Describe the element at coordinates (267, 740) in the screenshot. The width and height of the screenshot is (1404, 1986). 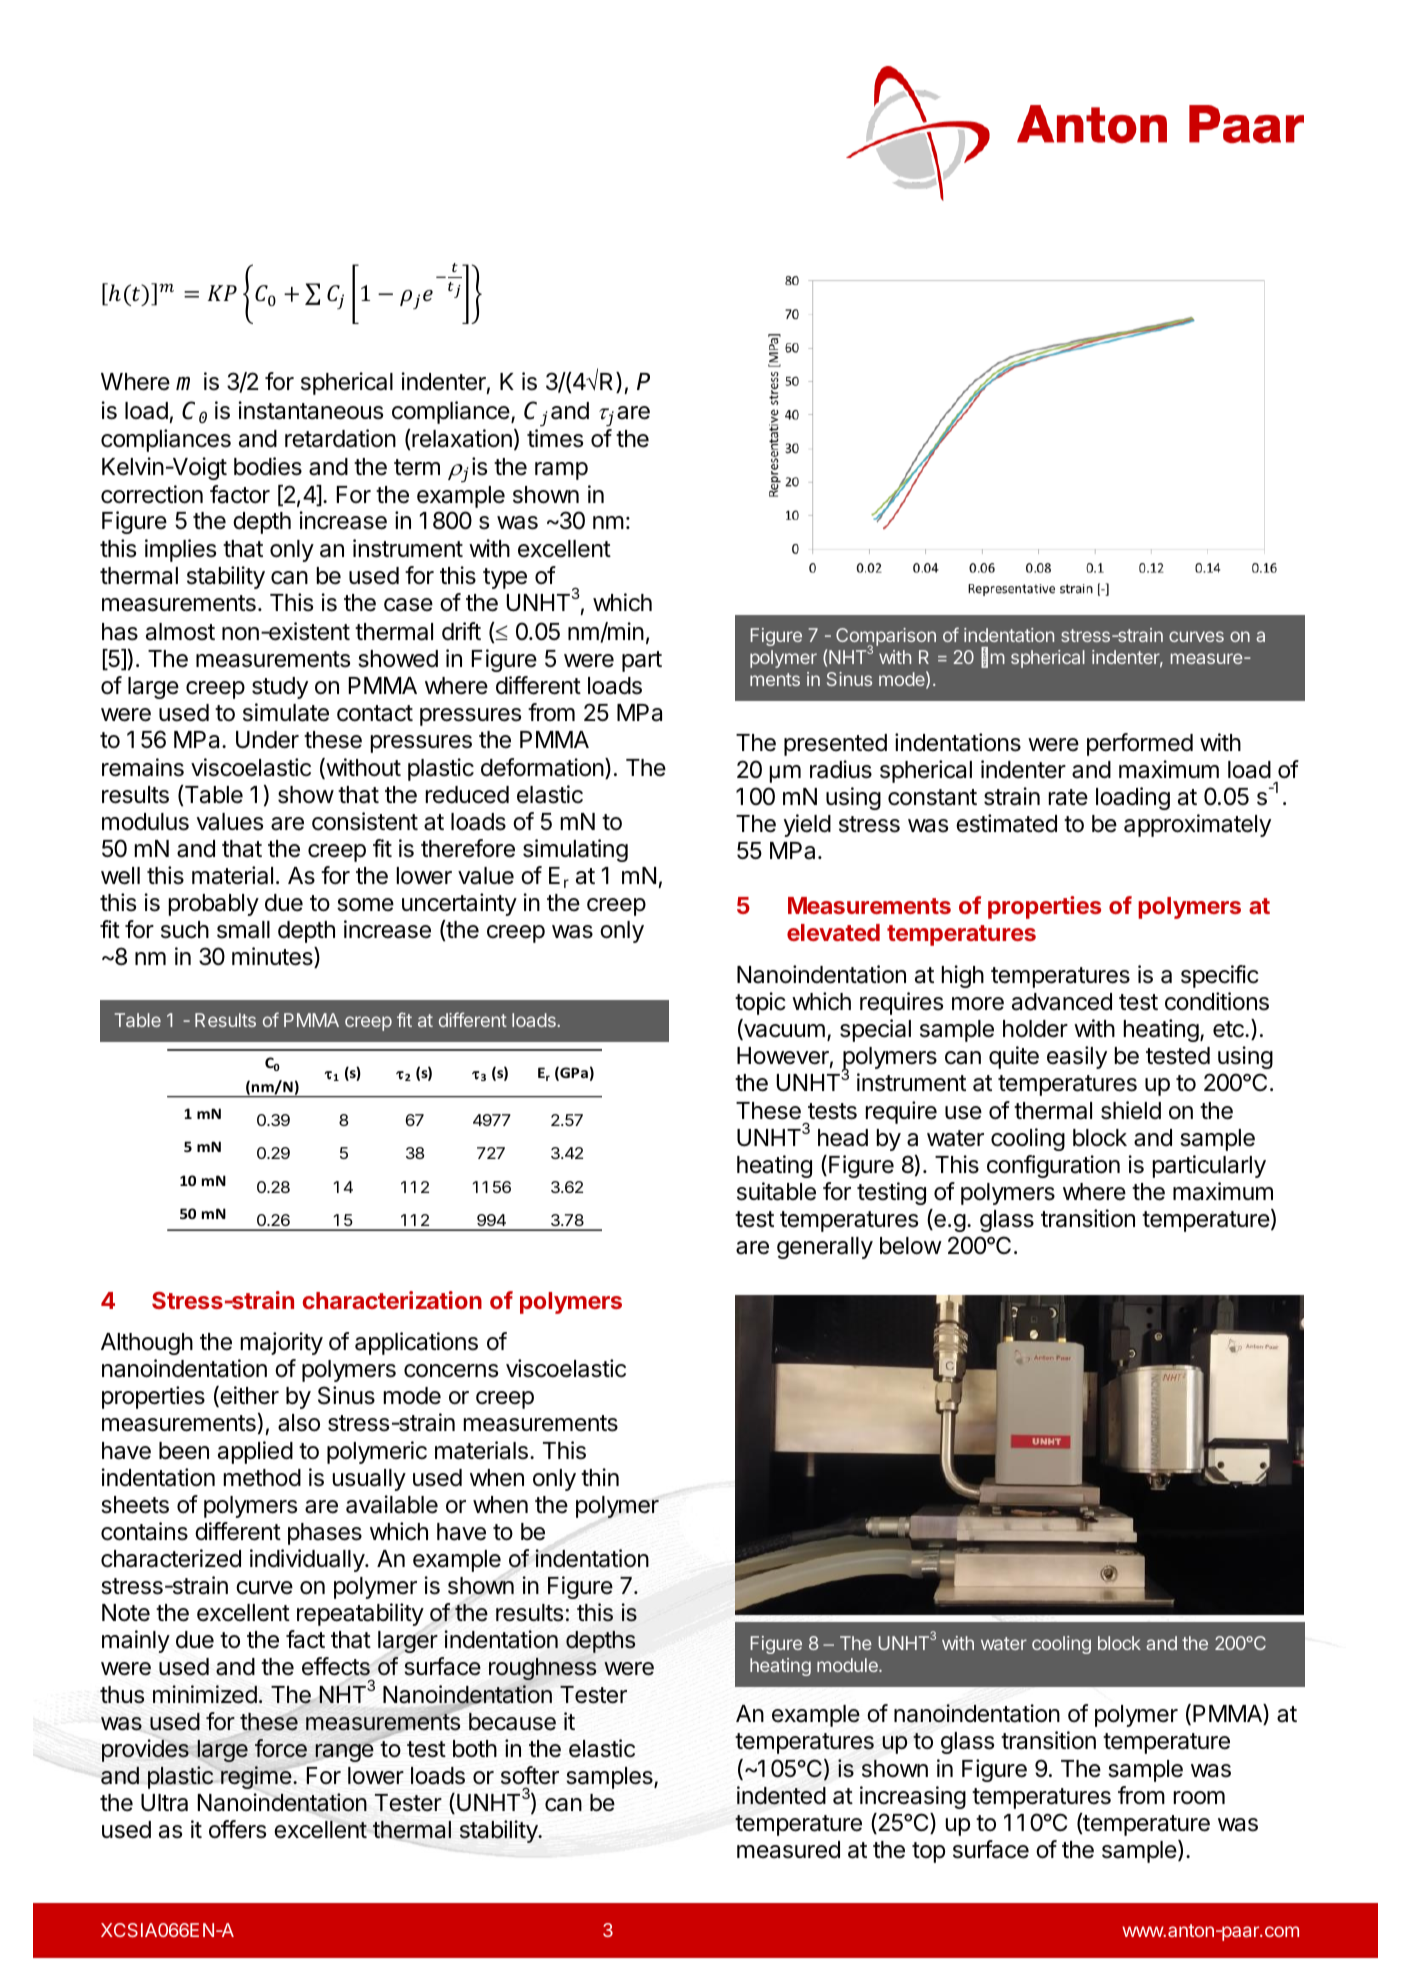
I see `Under` at that location.
